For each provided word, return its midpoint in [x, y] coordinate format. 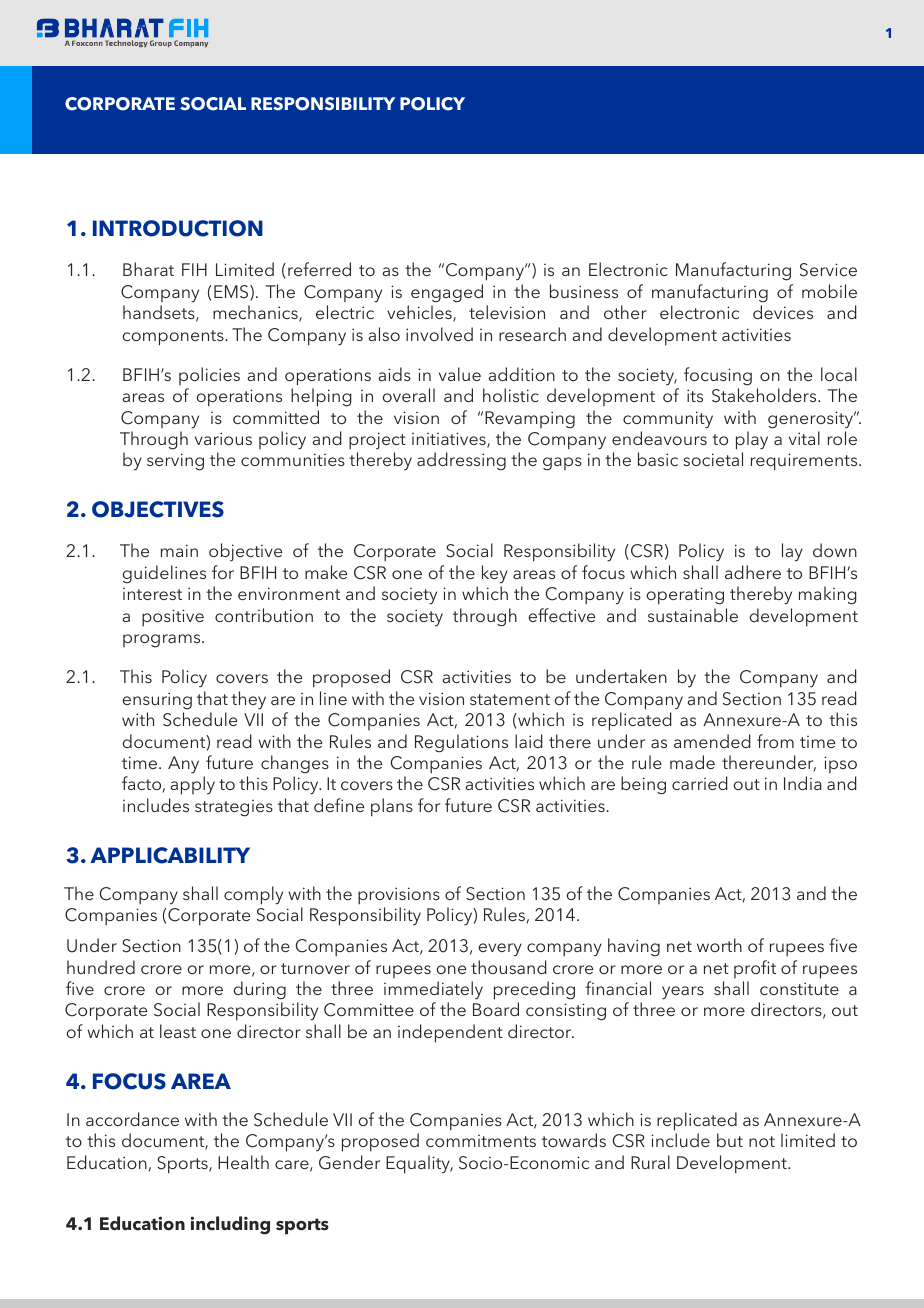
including [230, 1225]
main [179, 550]
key [495, 574]
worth [719, 945]
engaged [447, 293]
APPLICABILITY [170, 855]
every [500, 950]
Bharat [148, 269]
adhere [753, 572]
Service [828, 270]
